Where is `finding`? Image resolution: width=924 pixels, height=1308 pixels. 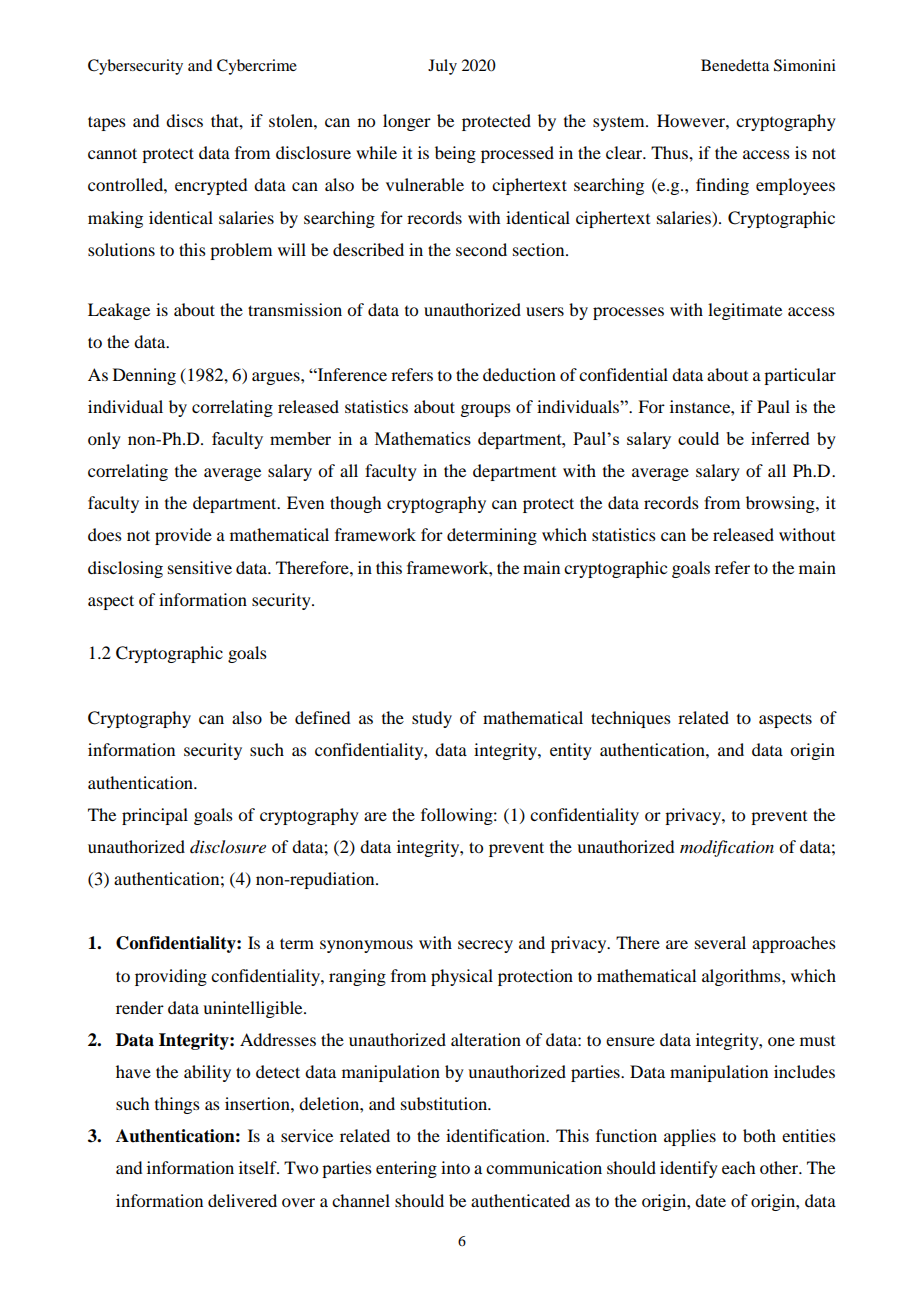 finding is located at coordinates (722, 186).
